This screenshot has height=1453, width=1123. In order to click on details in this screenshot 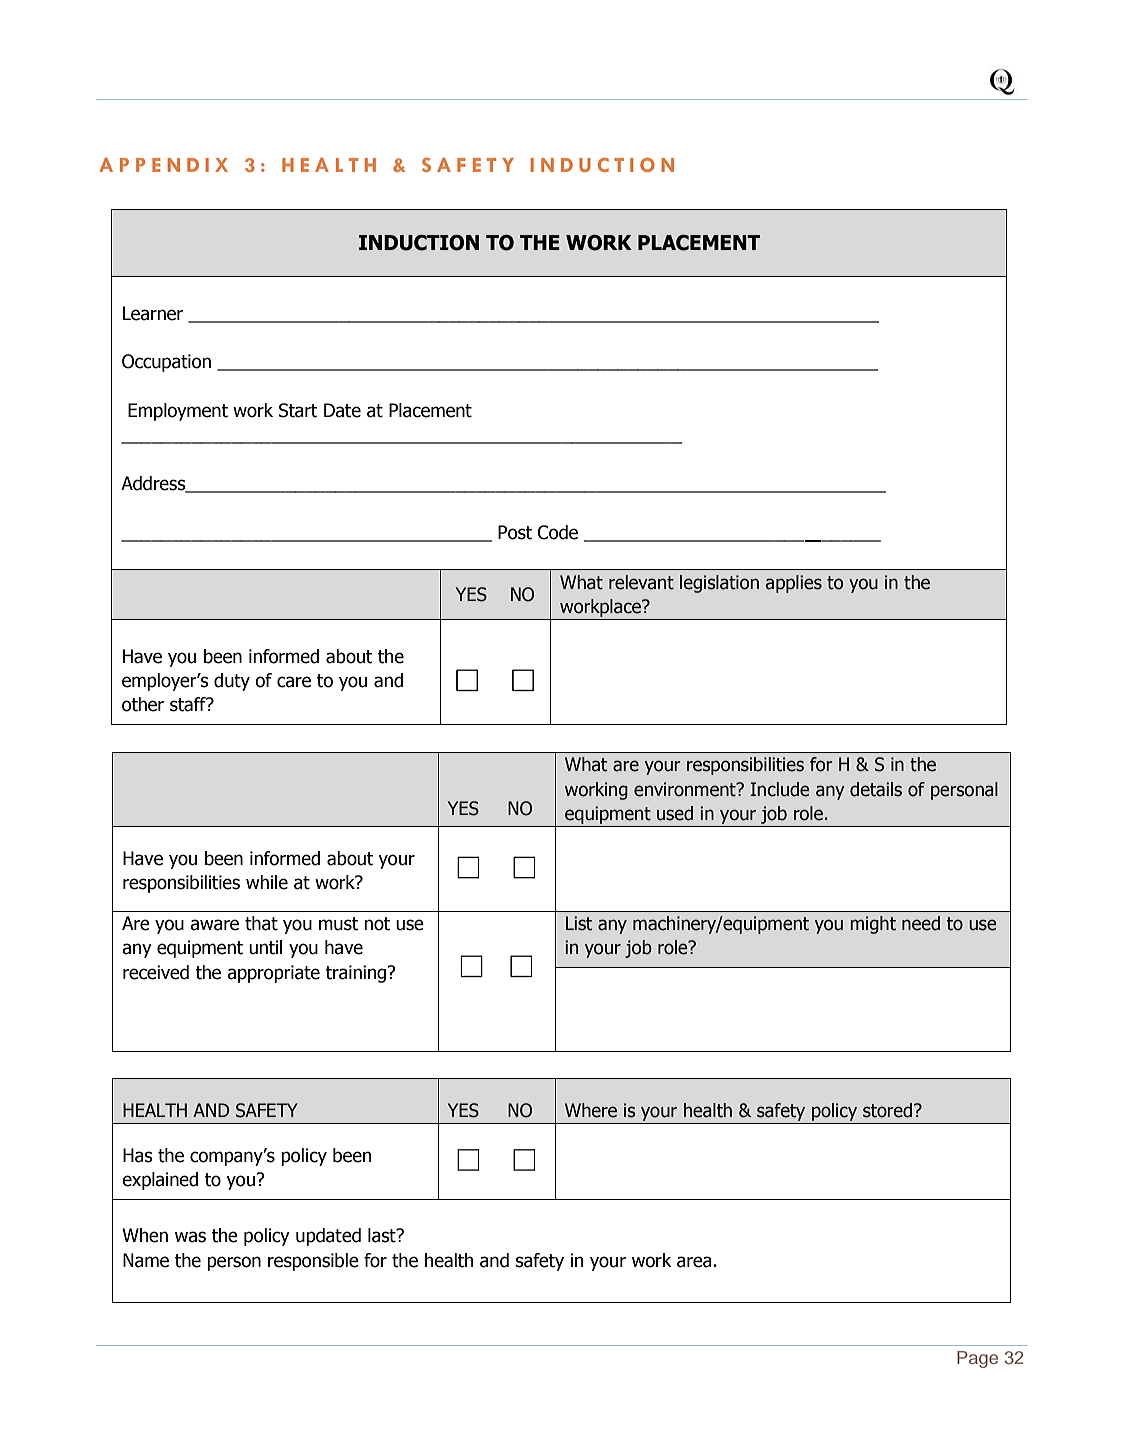, I will do `click(876, 789)`.
